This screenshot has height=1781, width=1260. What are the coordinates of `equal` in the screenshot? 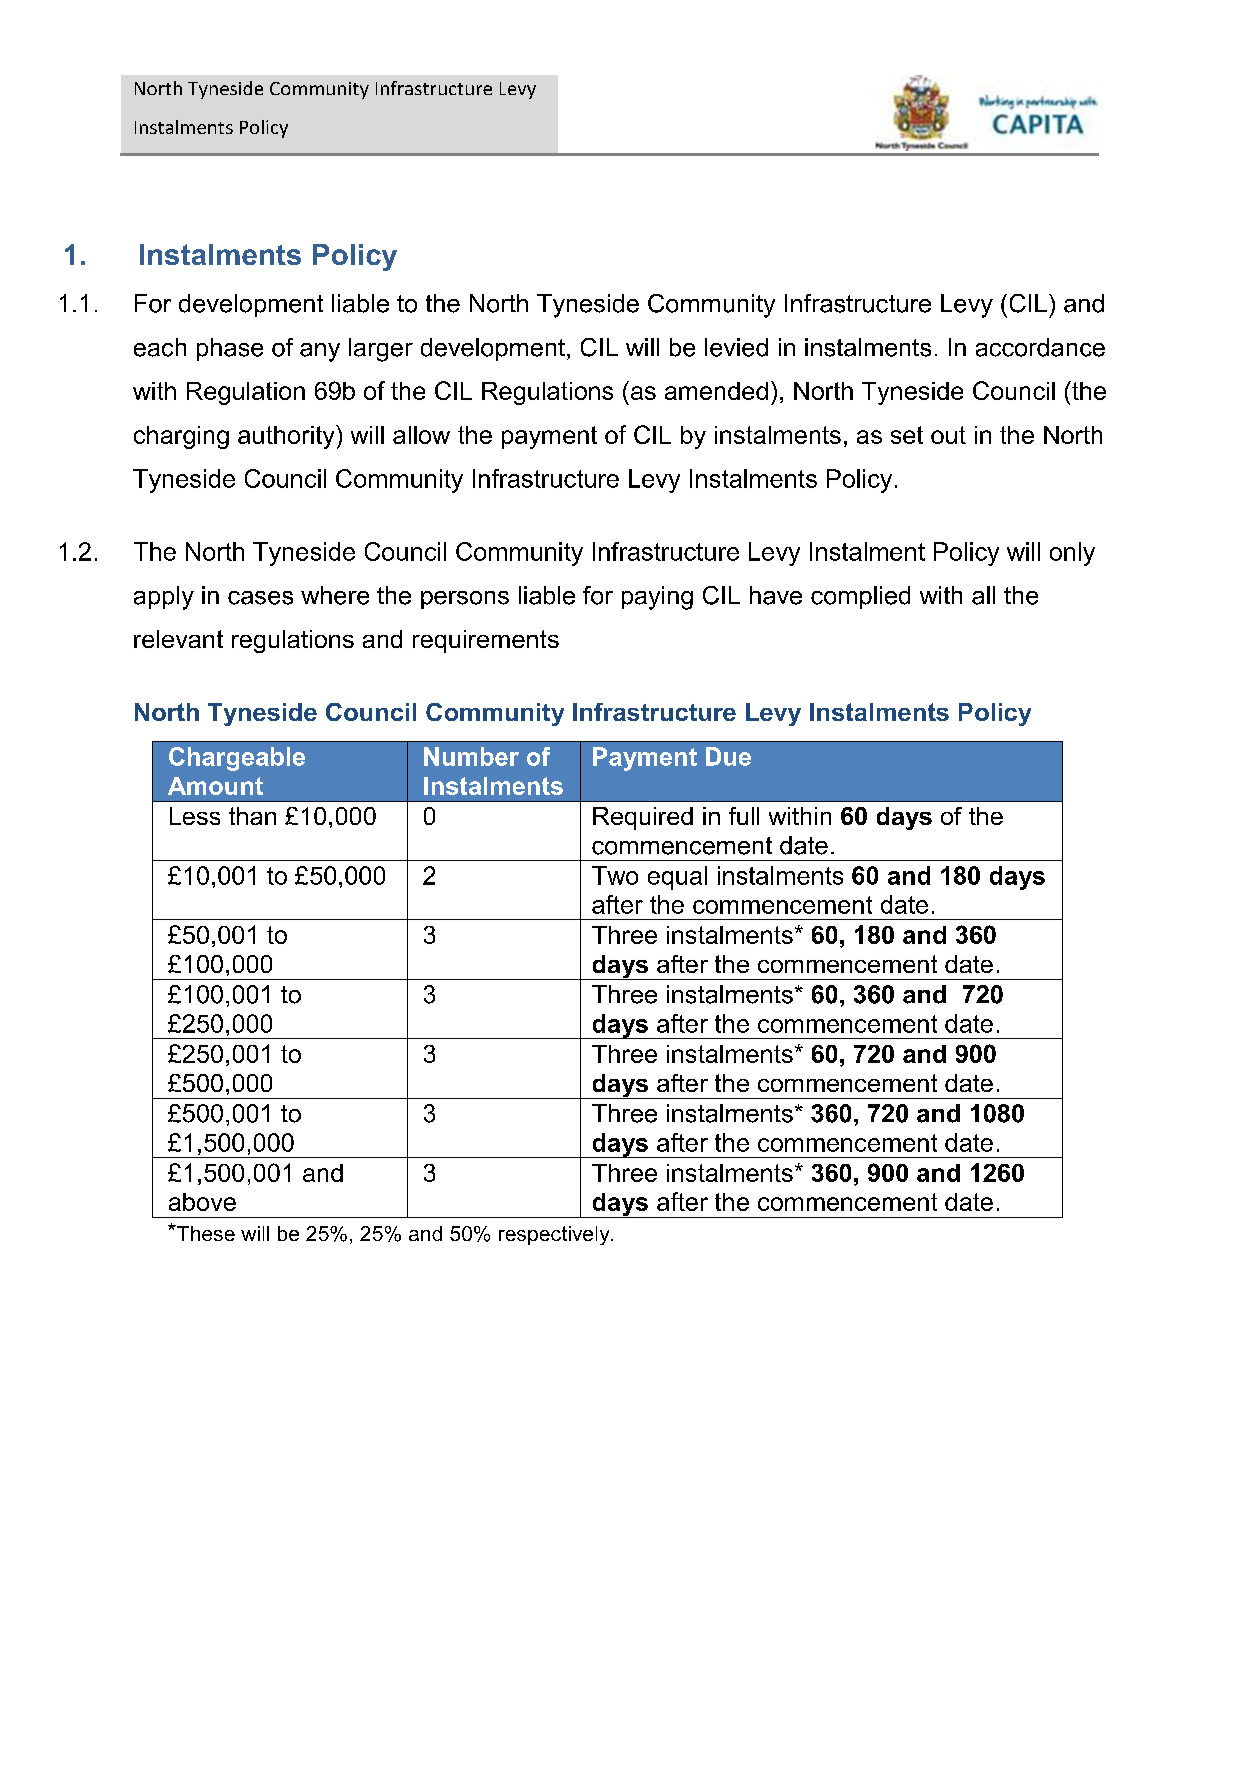 It's located at (677, 878).
